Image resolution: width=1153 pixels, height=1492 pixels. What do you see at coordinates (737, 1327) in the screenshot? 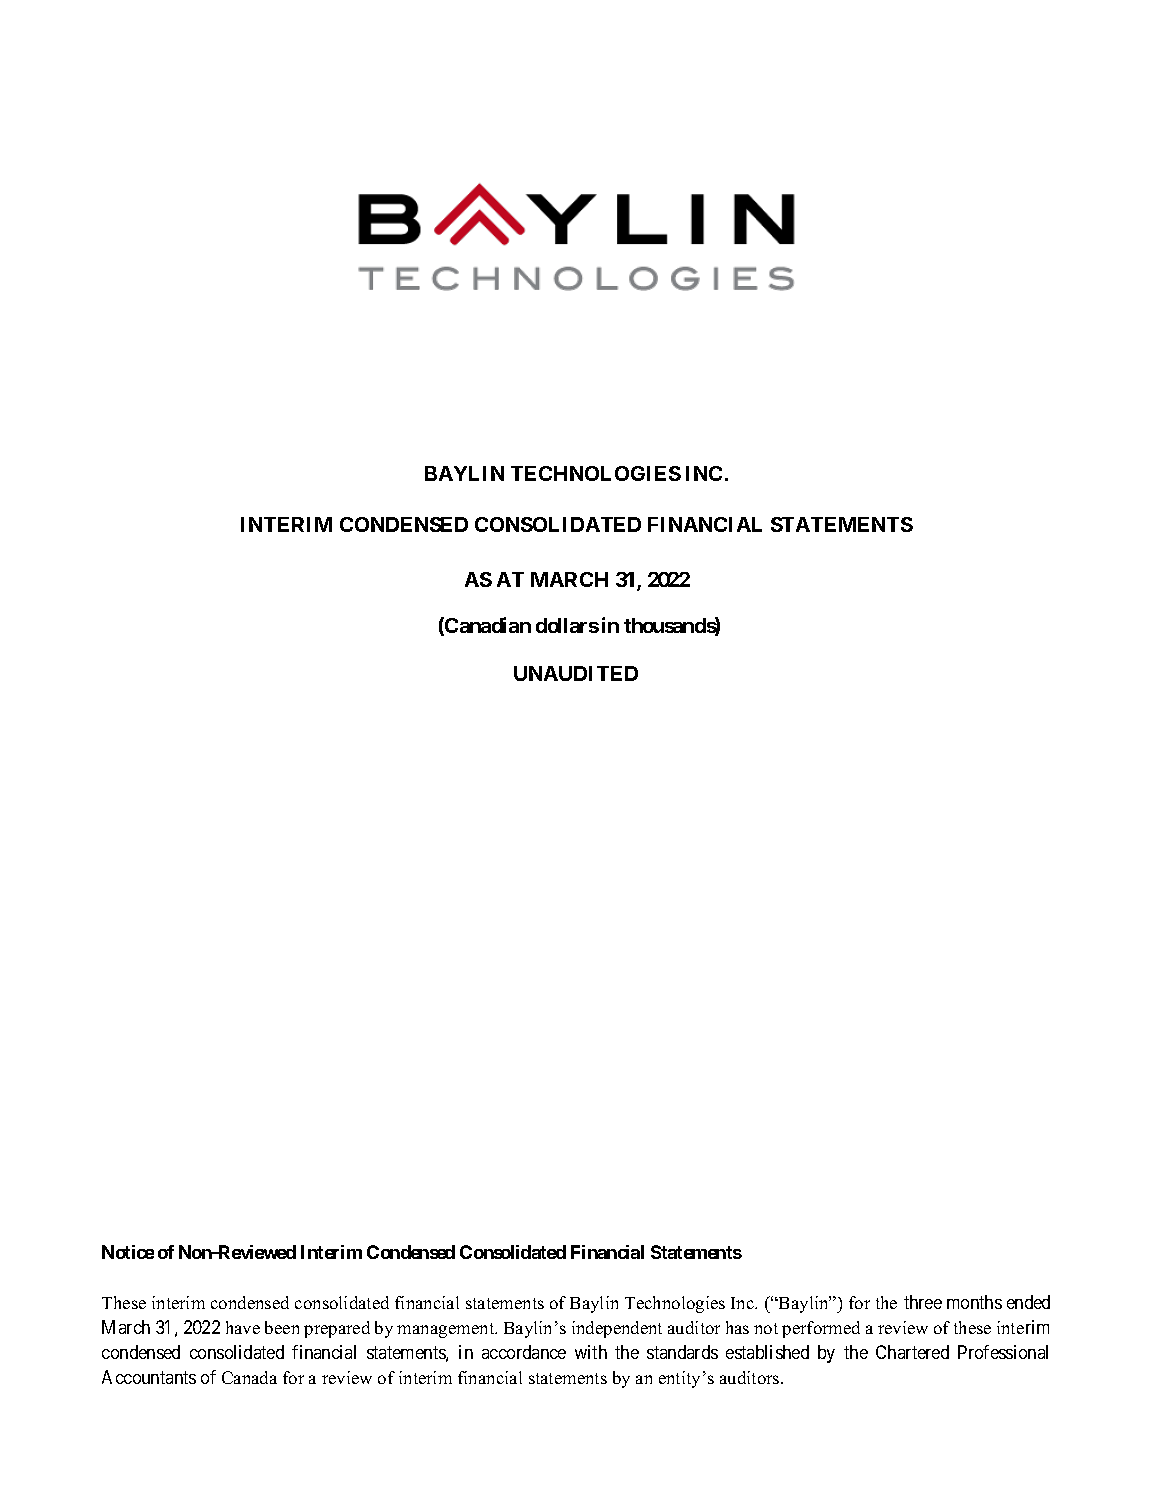
I see `has` at bounding box center [737, 1327].
